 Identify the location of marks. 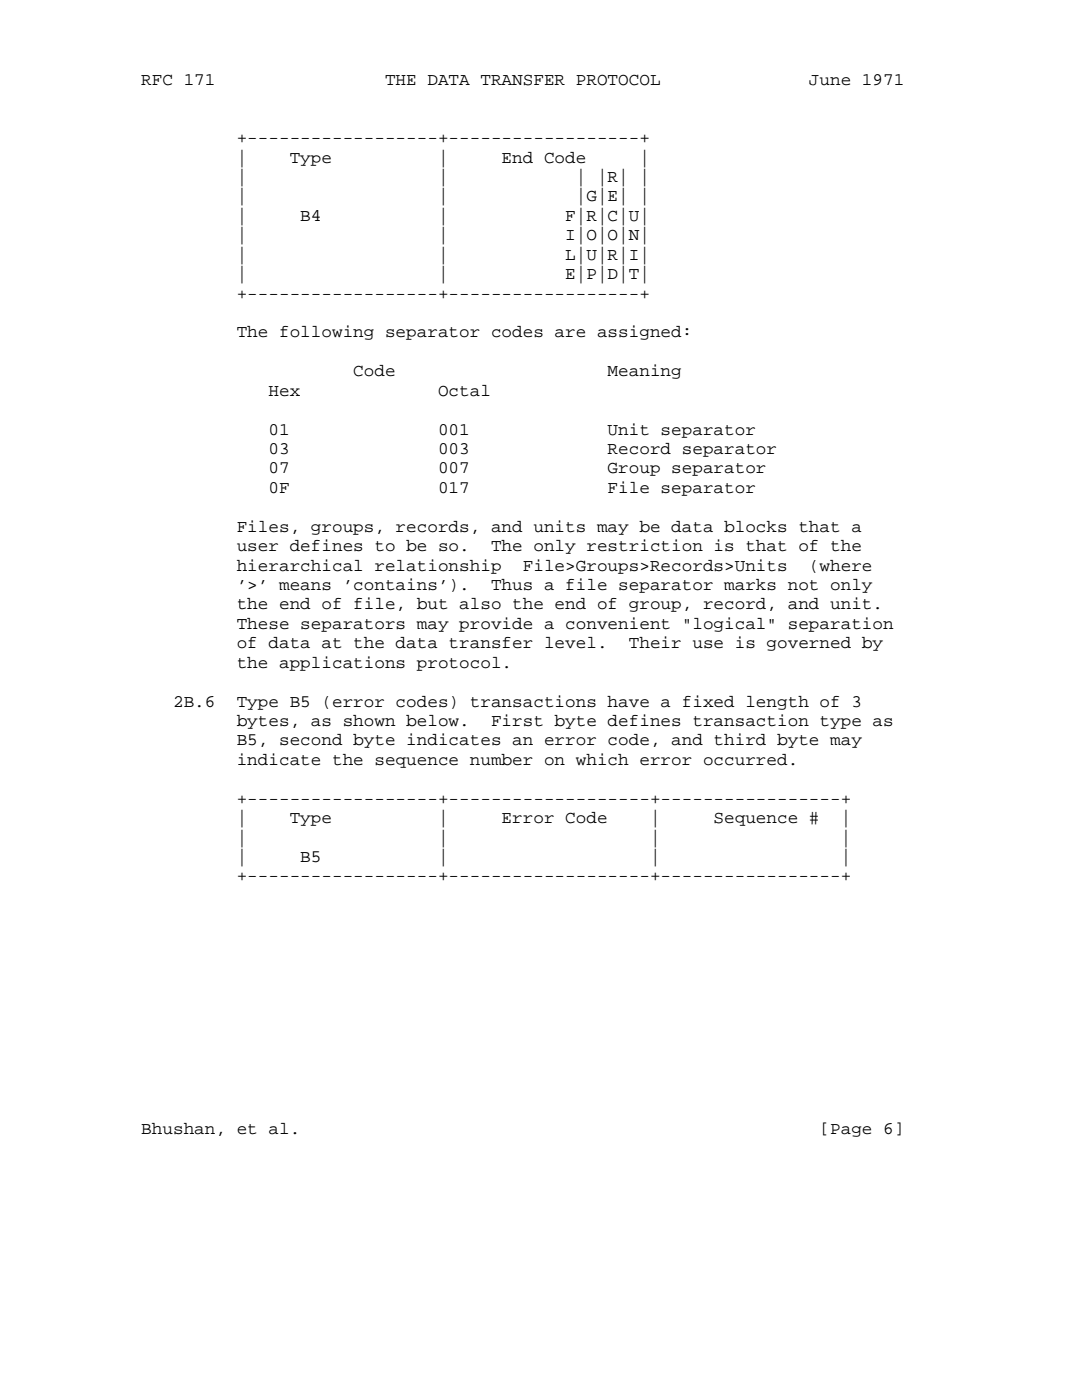
(750, 585).
